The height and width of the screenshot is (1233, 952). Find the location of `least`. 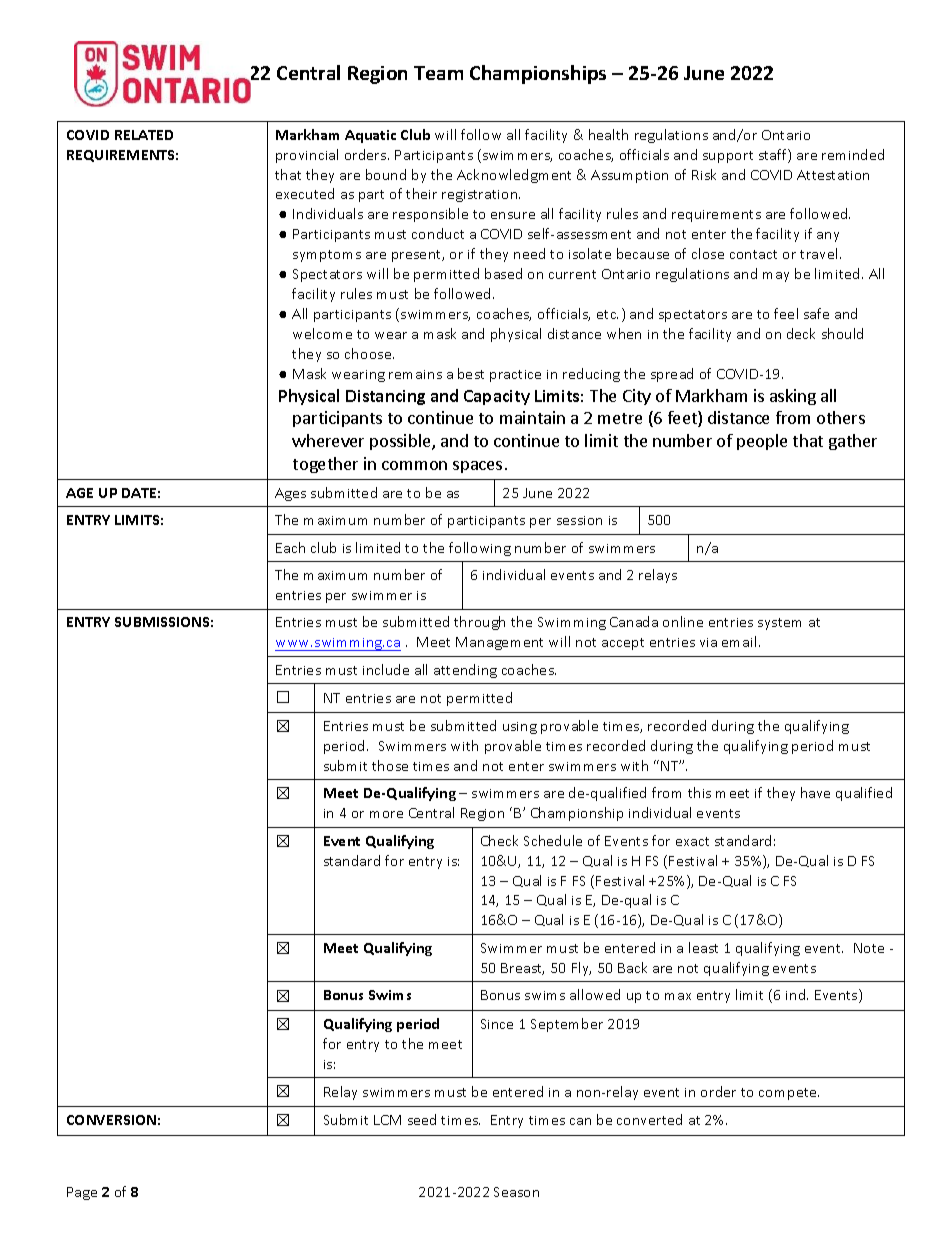

least is located at coordinates (703, 947).
